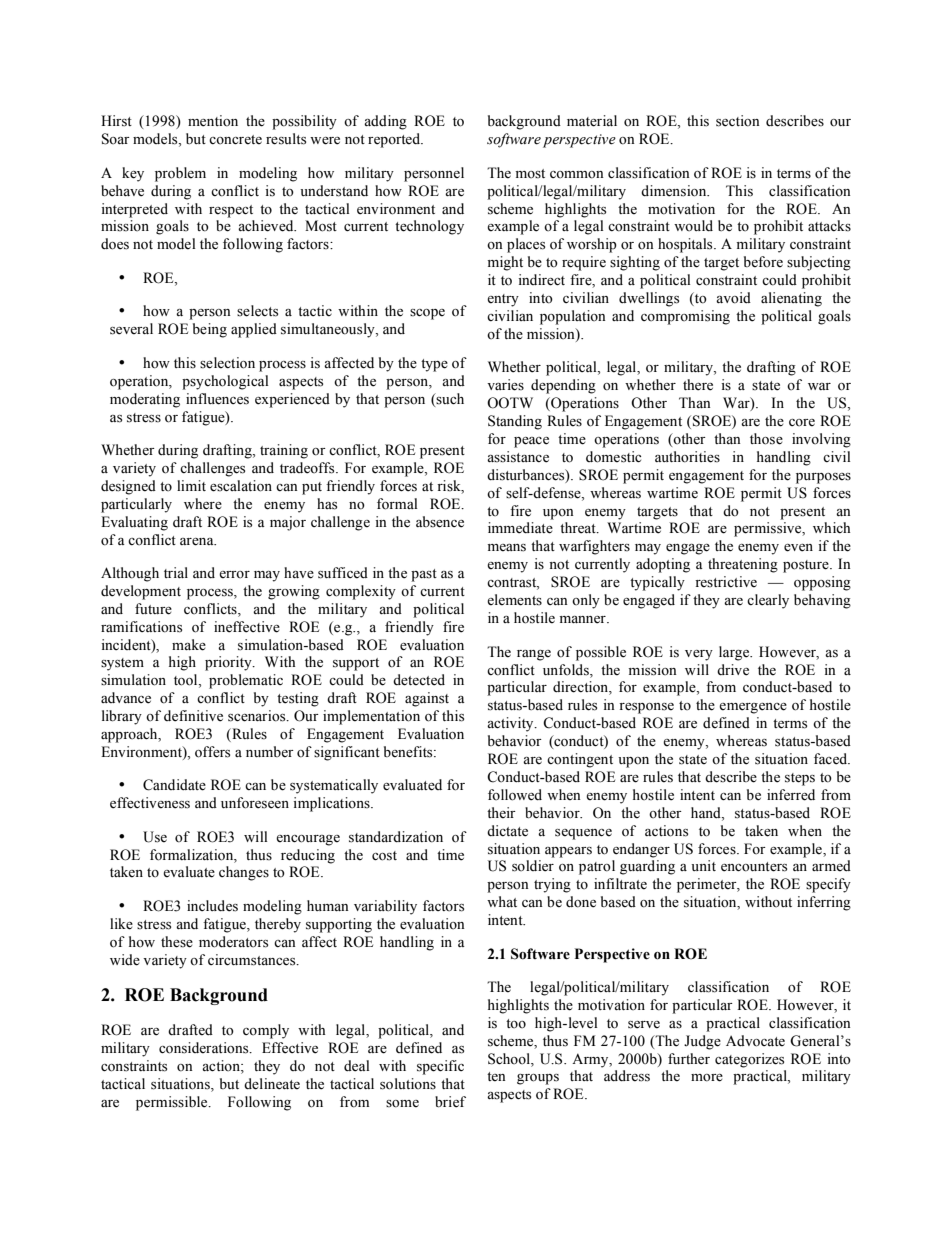 The height and width of the page is (1233, 952). I want to click on definitive, so click(193, 716).
